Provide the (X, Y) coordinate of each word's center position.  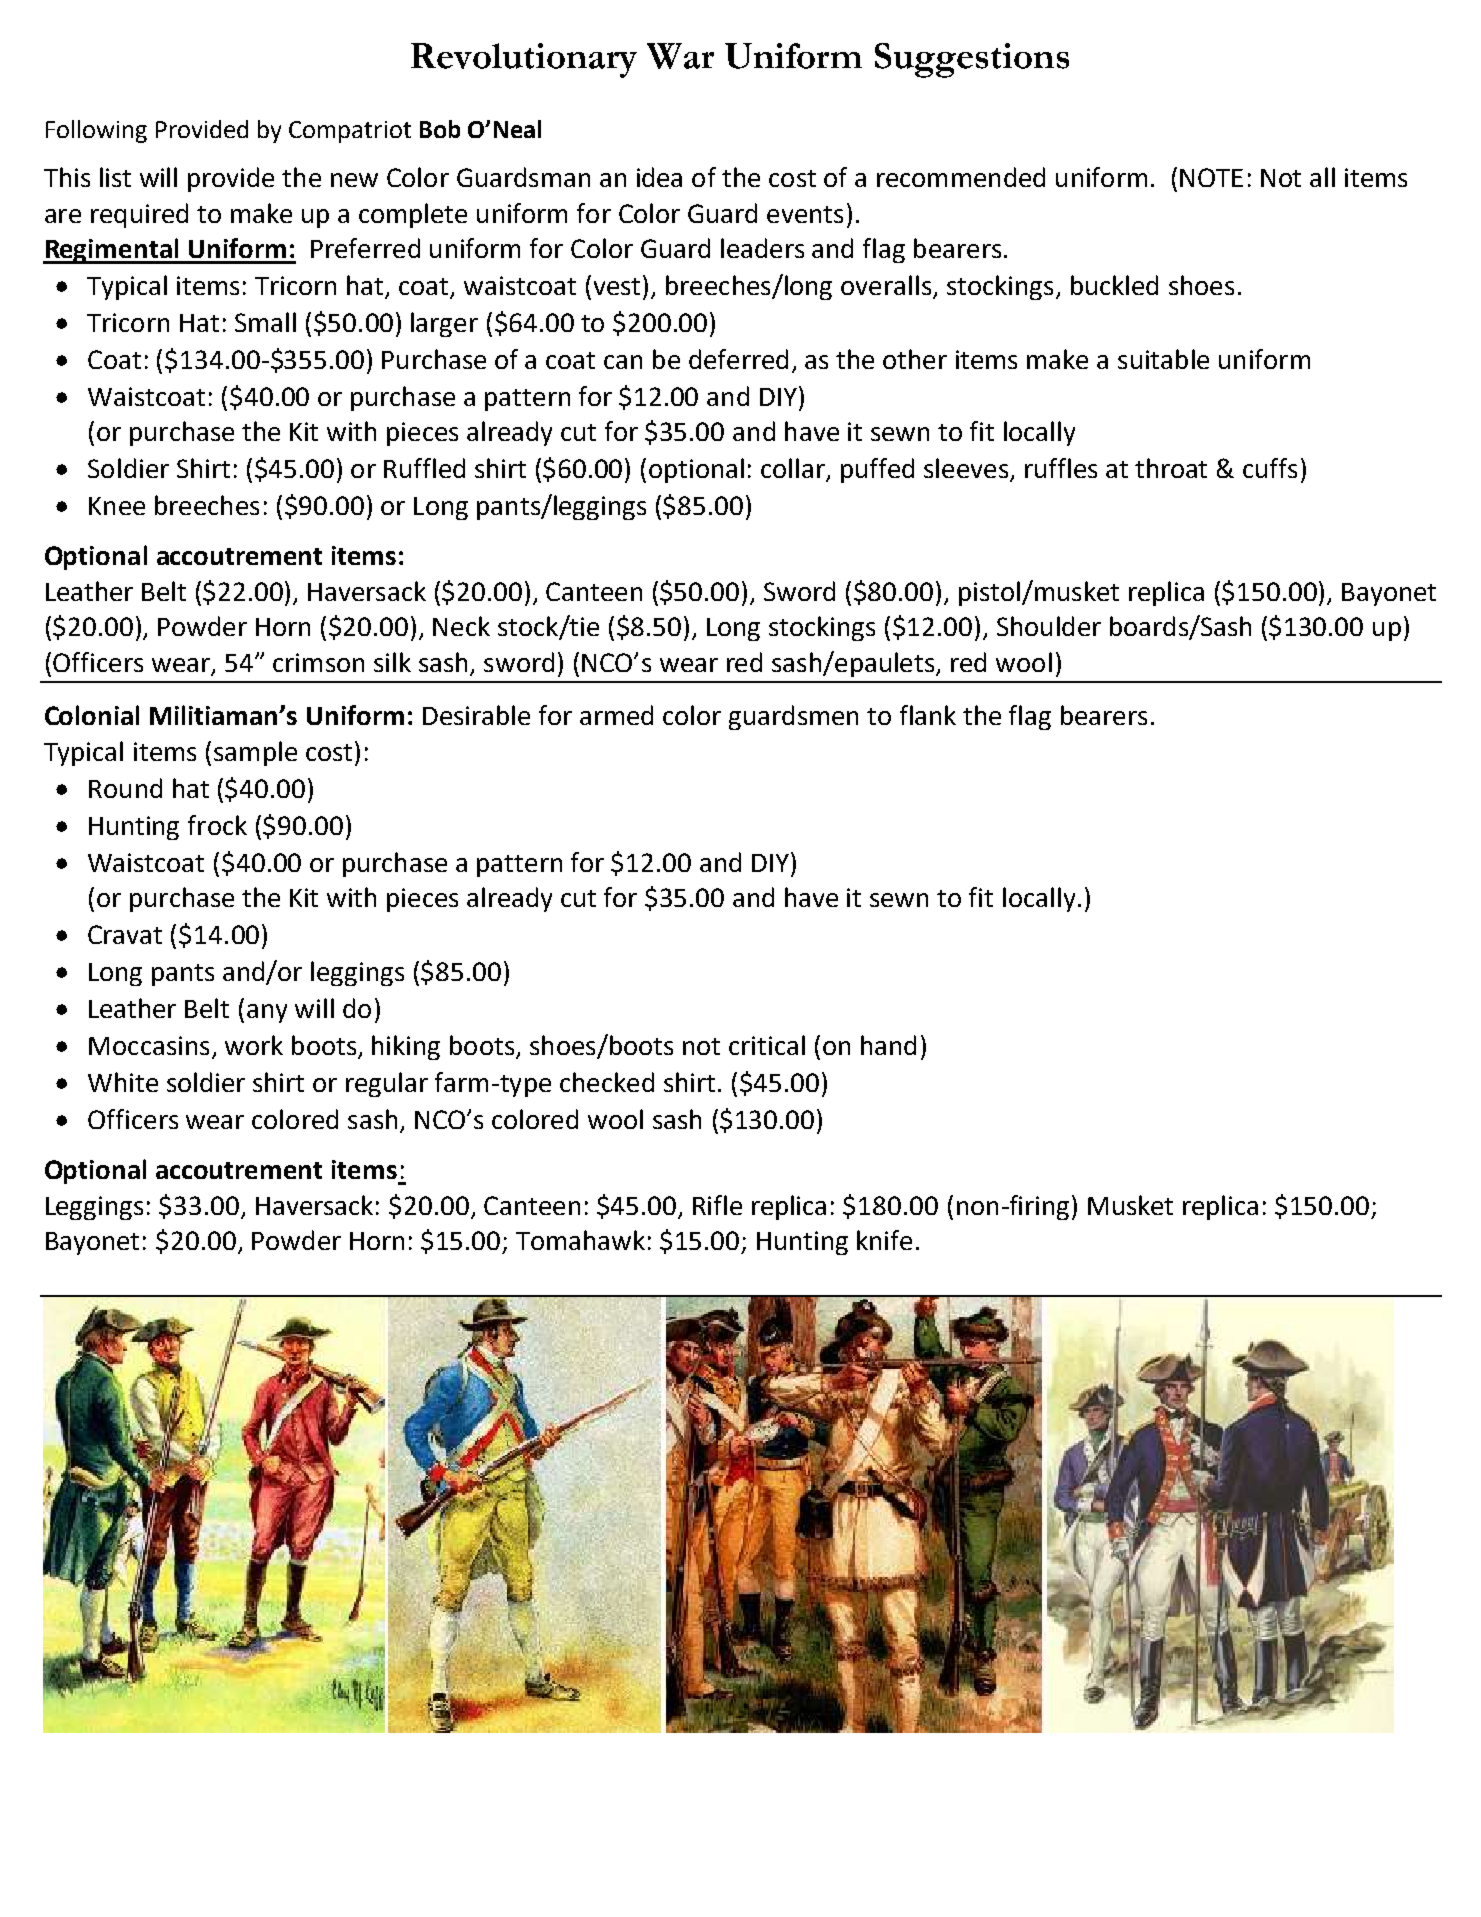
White (123, 1082)
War (680, 56)
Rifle (717, 1205)
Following (96, 131)
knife (884, 1240)
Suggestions (972, 60)
